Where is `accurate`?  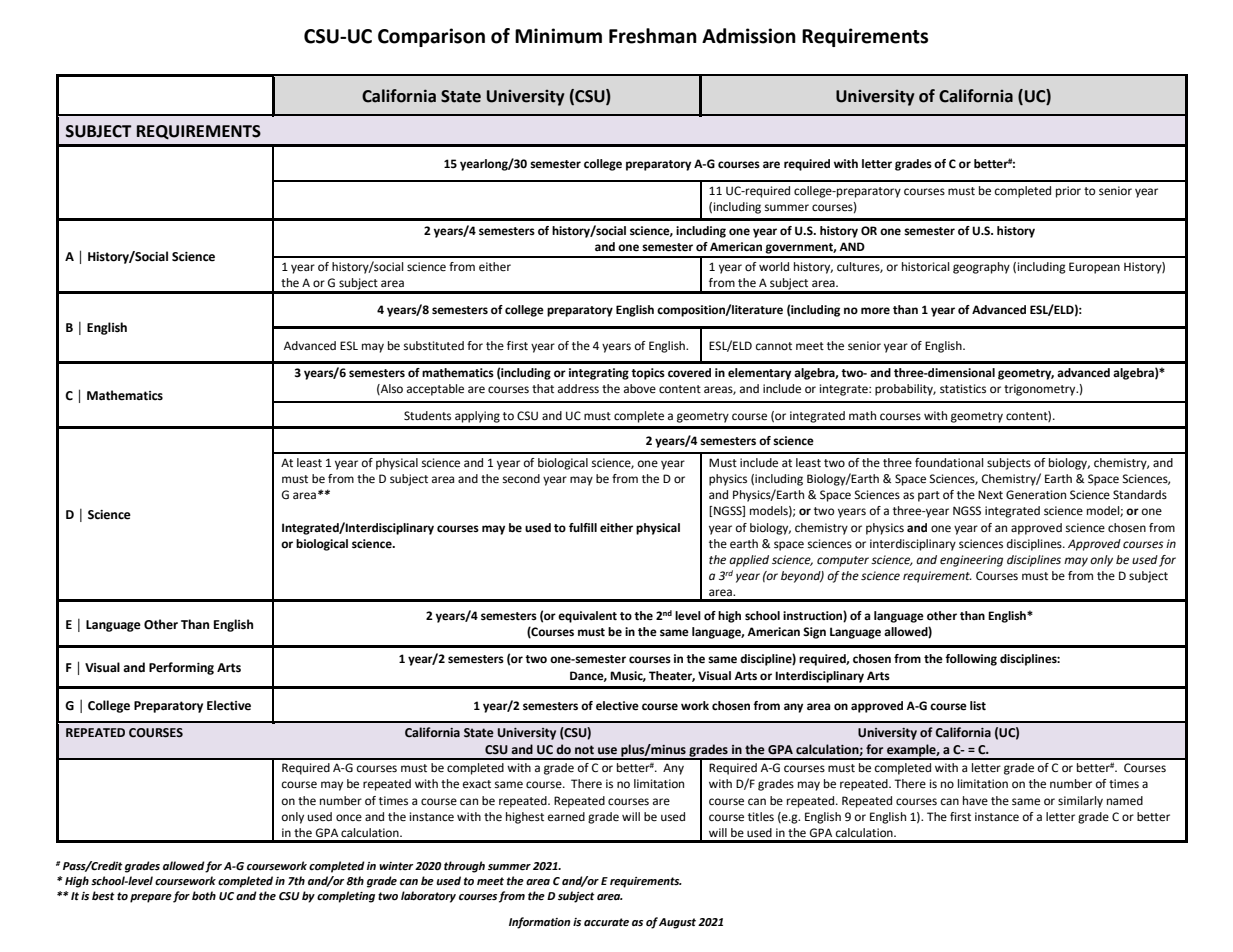 accurate is located at coordinates (606, 922).
